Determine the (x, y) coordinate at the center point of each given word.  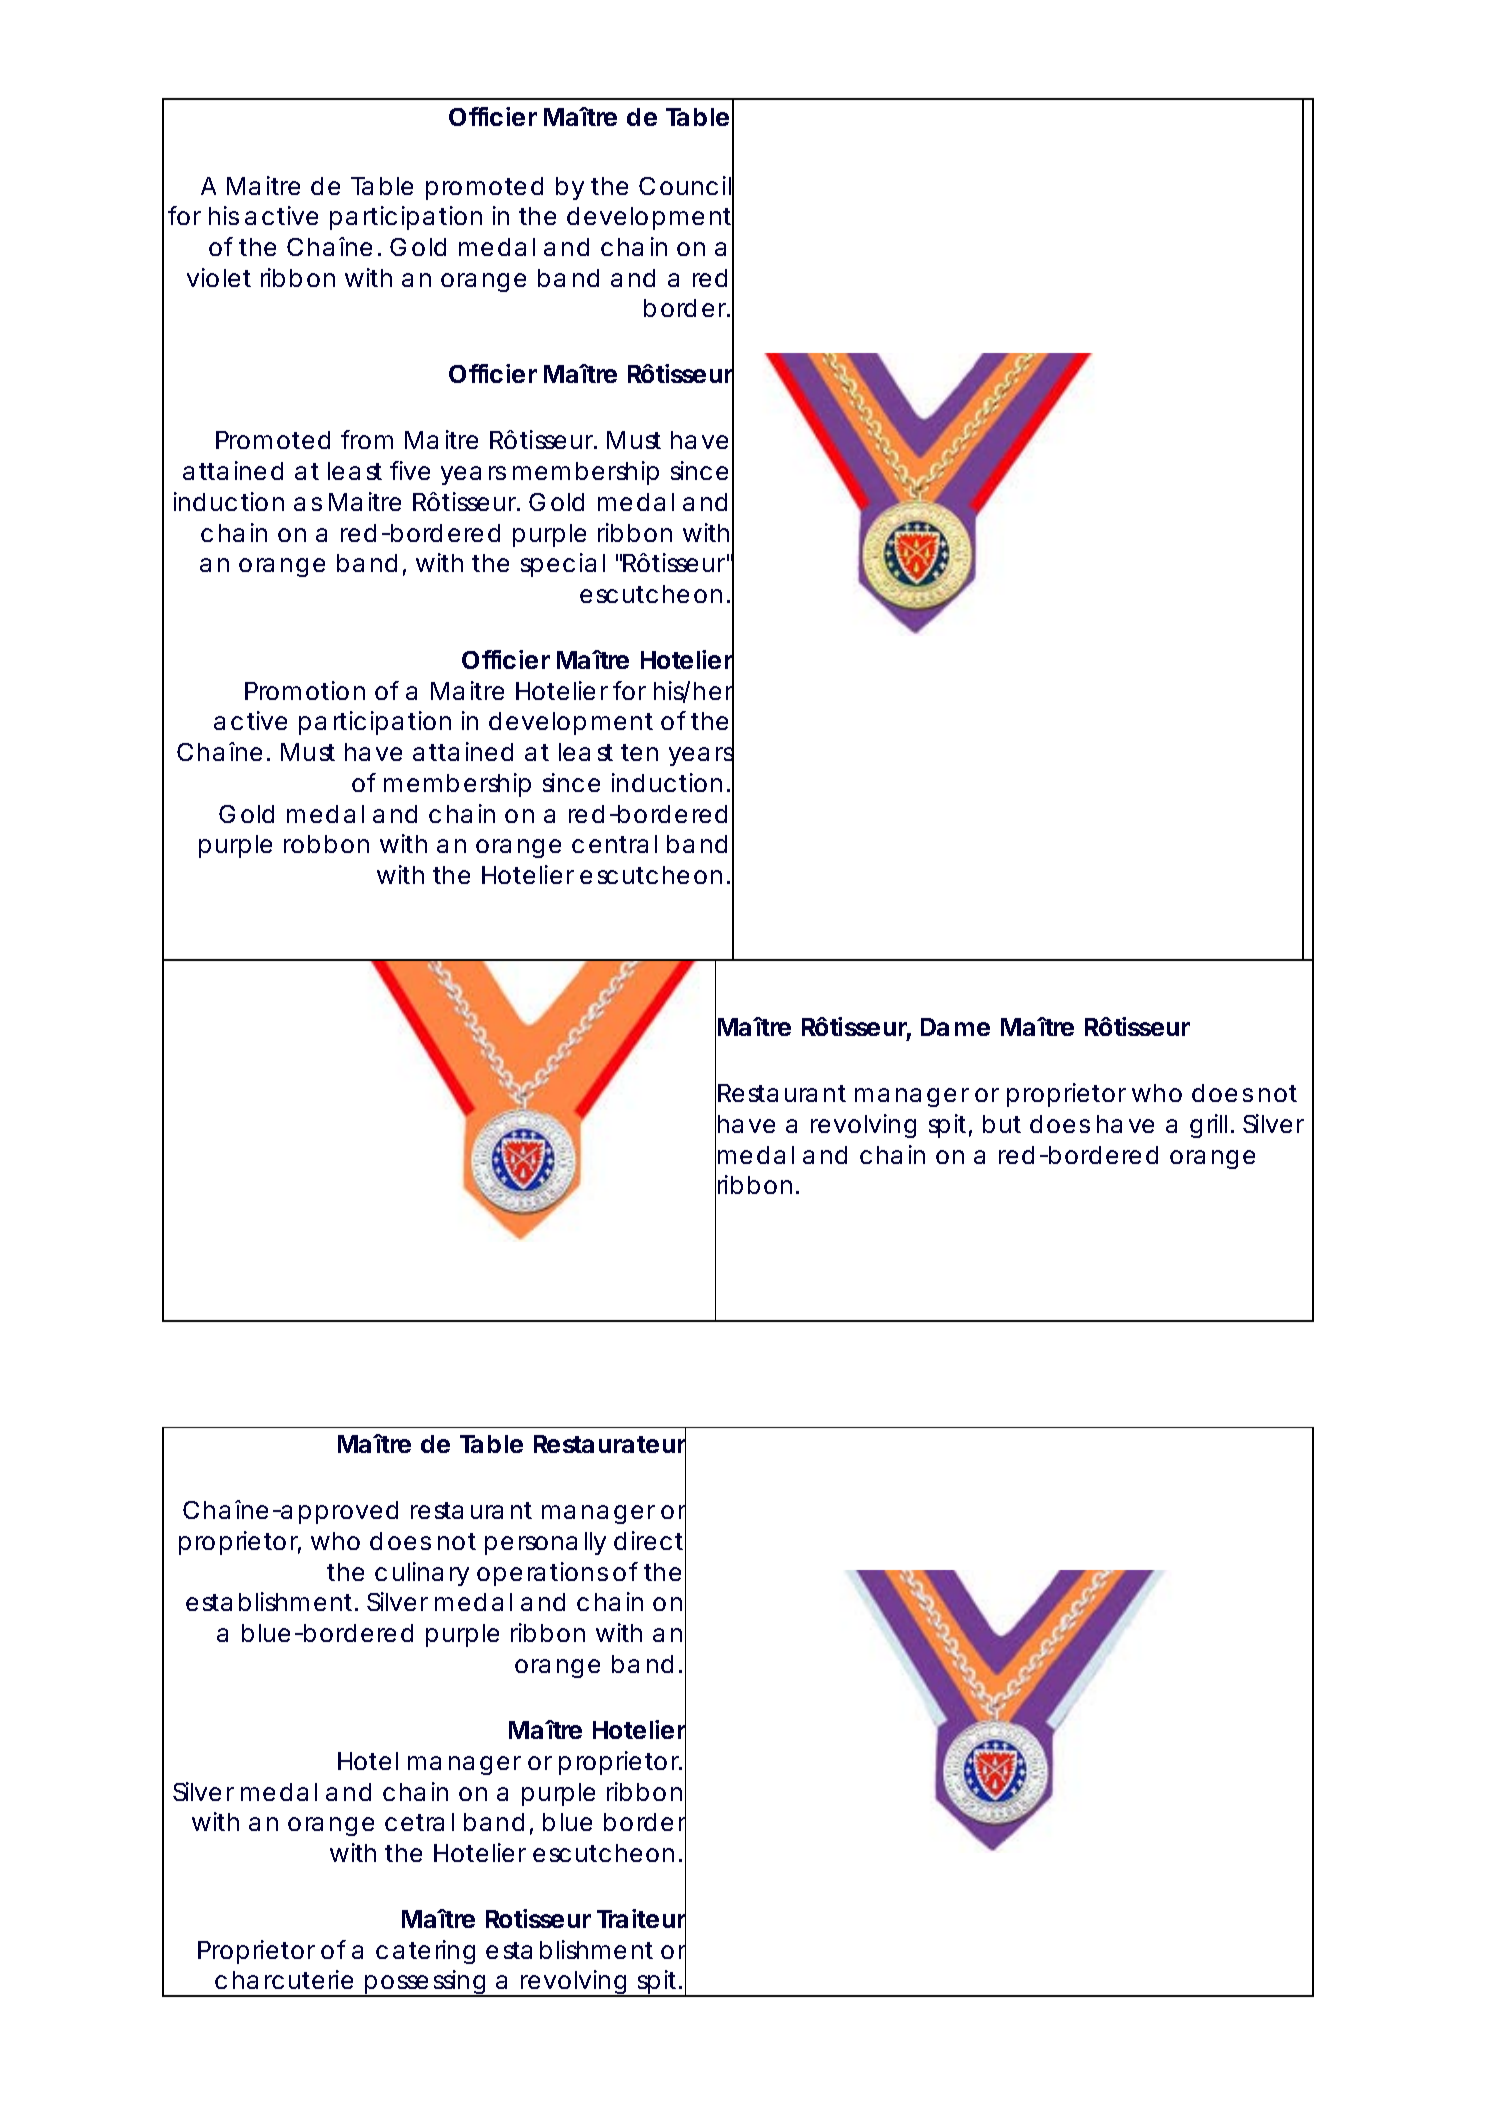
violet (219, 277)
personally (545, 1543)
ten (639, 752)
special (563, 565)
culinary (422, 1574)
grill (1208, 1126)
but (1002, 1124)
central (614, 844)
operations (542, 1574)
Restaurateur (610, 1445)
